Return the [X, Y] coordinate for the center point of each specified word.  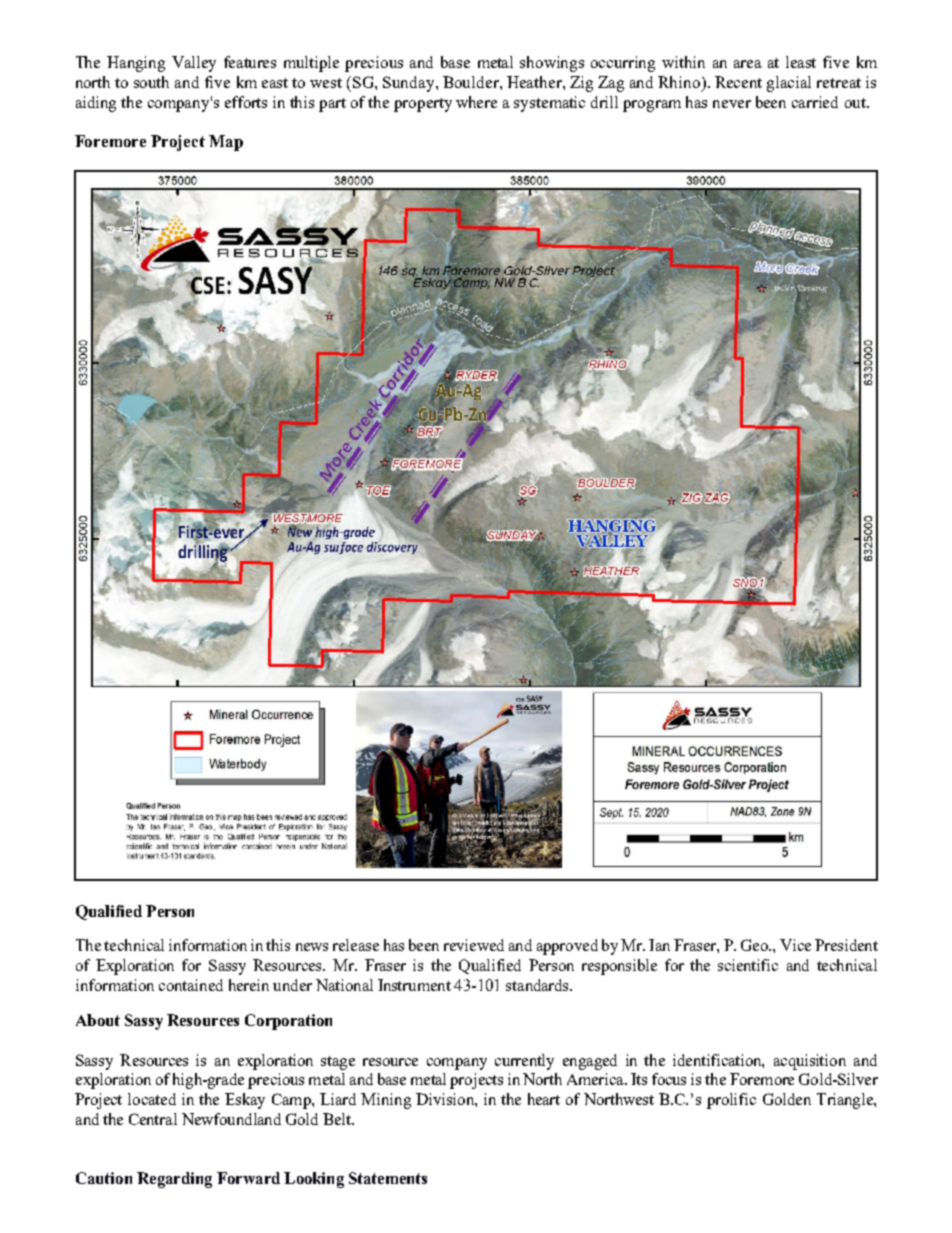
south [151, 82]
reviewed [474, 945]
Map [226, 143]
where [476, 102]
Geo [755, 945]
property [423, 105]
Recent [738, 82]
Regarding [174, 1180]
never [732, 104]
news [312, 947]
